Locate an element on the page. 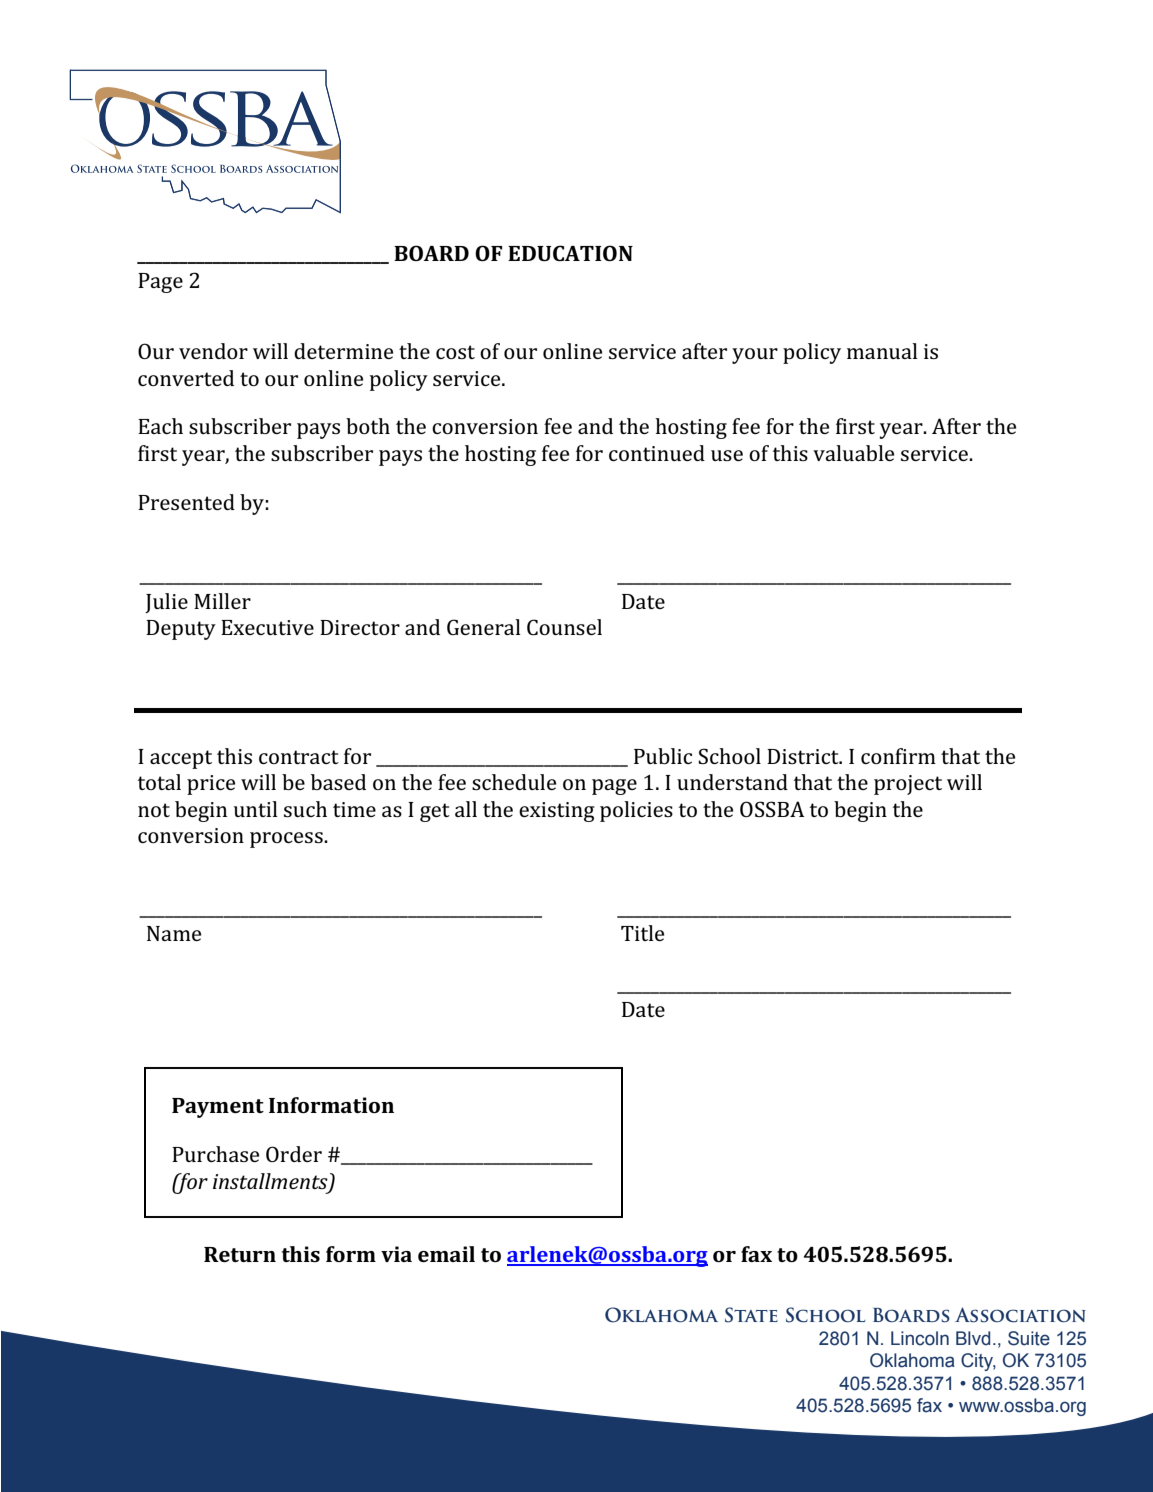 The height and width of the document is (1492, 1153). vendor is located at coordinates (213, 351).
